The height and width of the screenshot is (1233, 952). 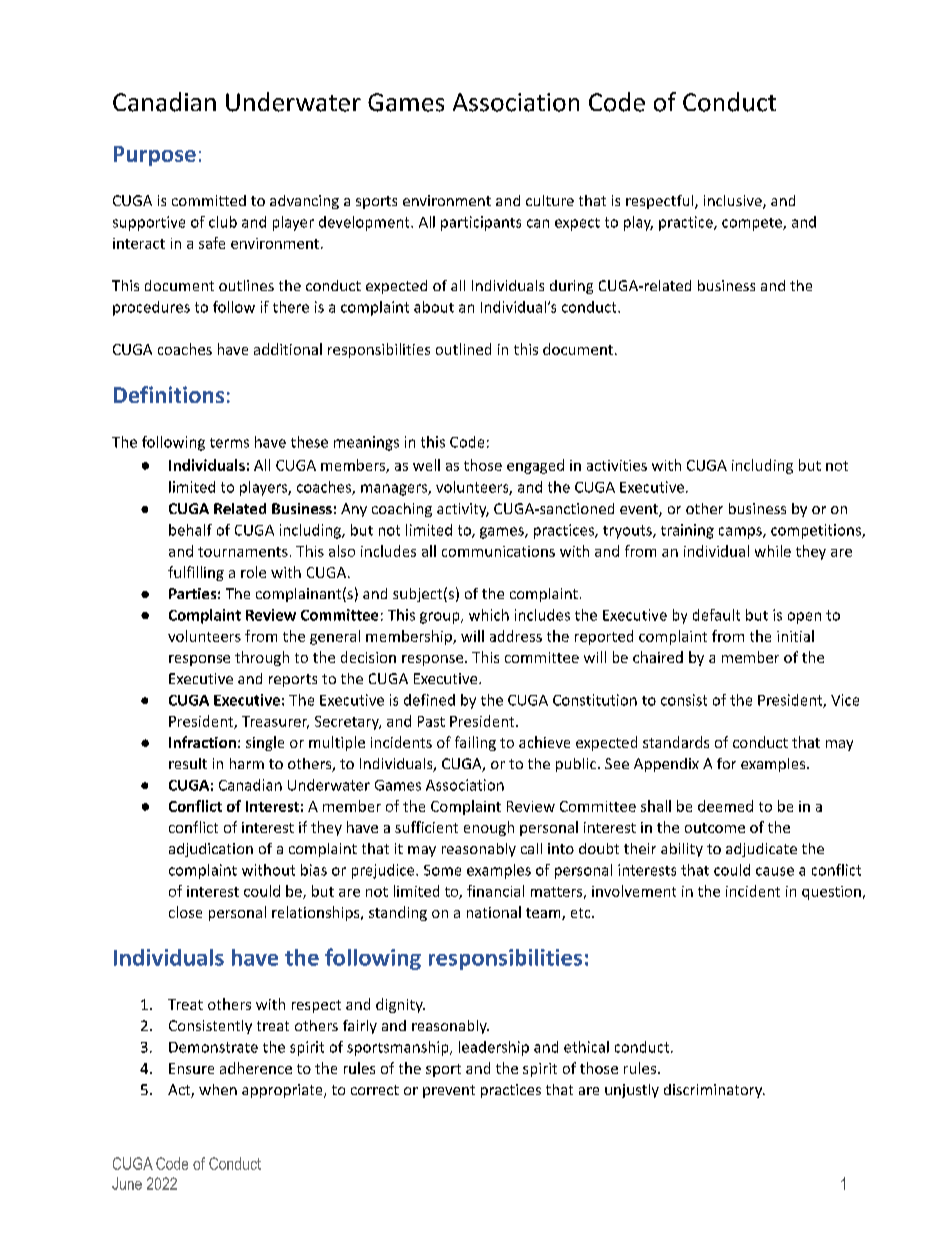 I want to click on close, so click(x=185, y=912).
